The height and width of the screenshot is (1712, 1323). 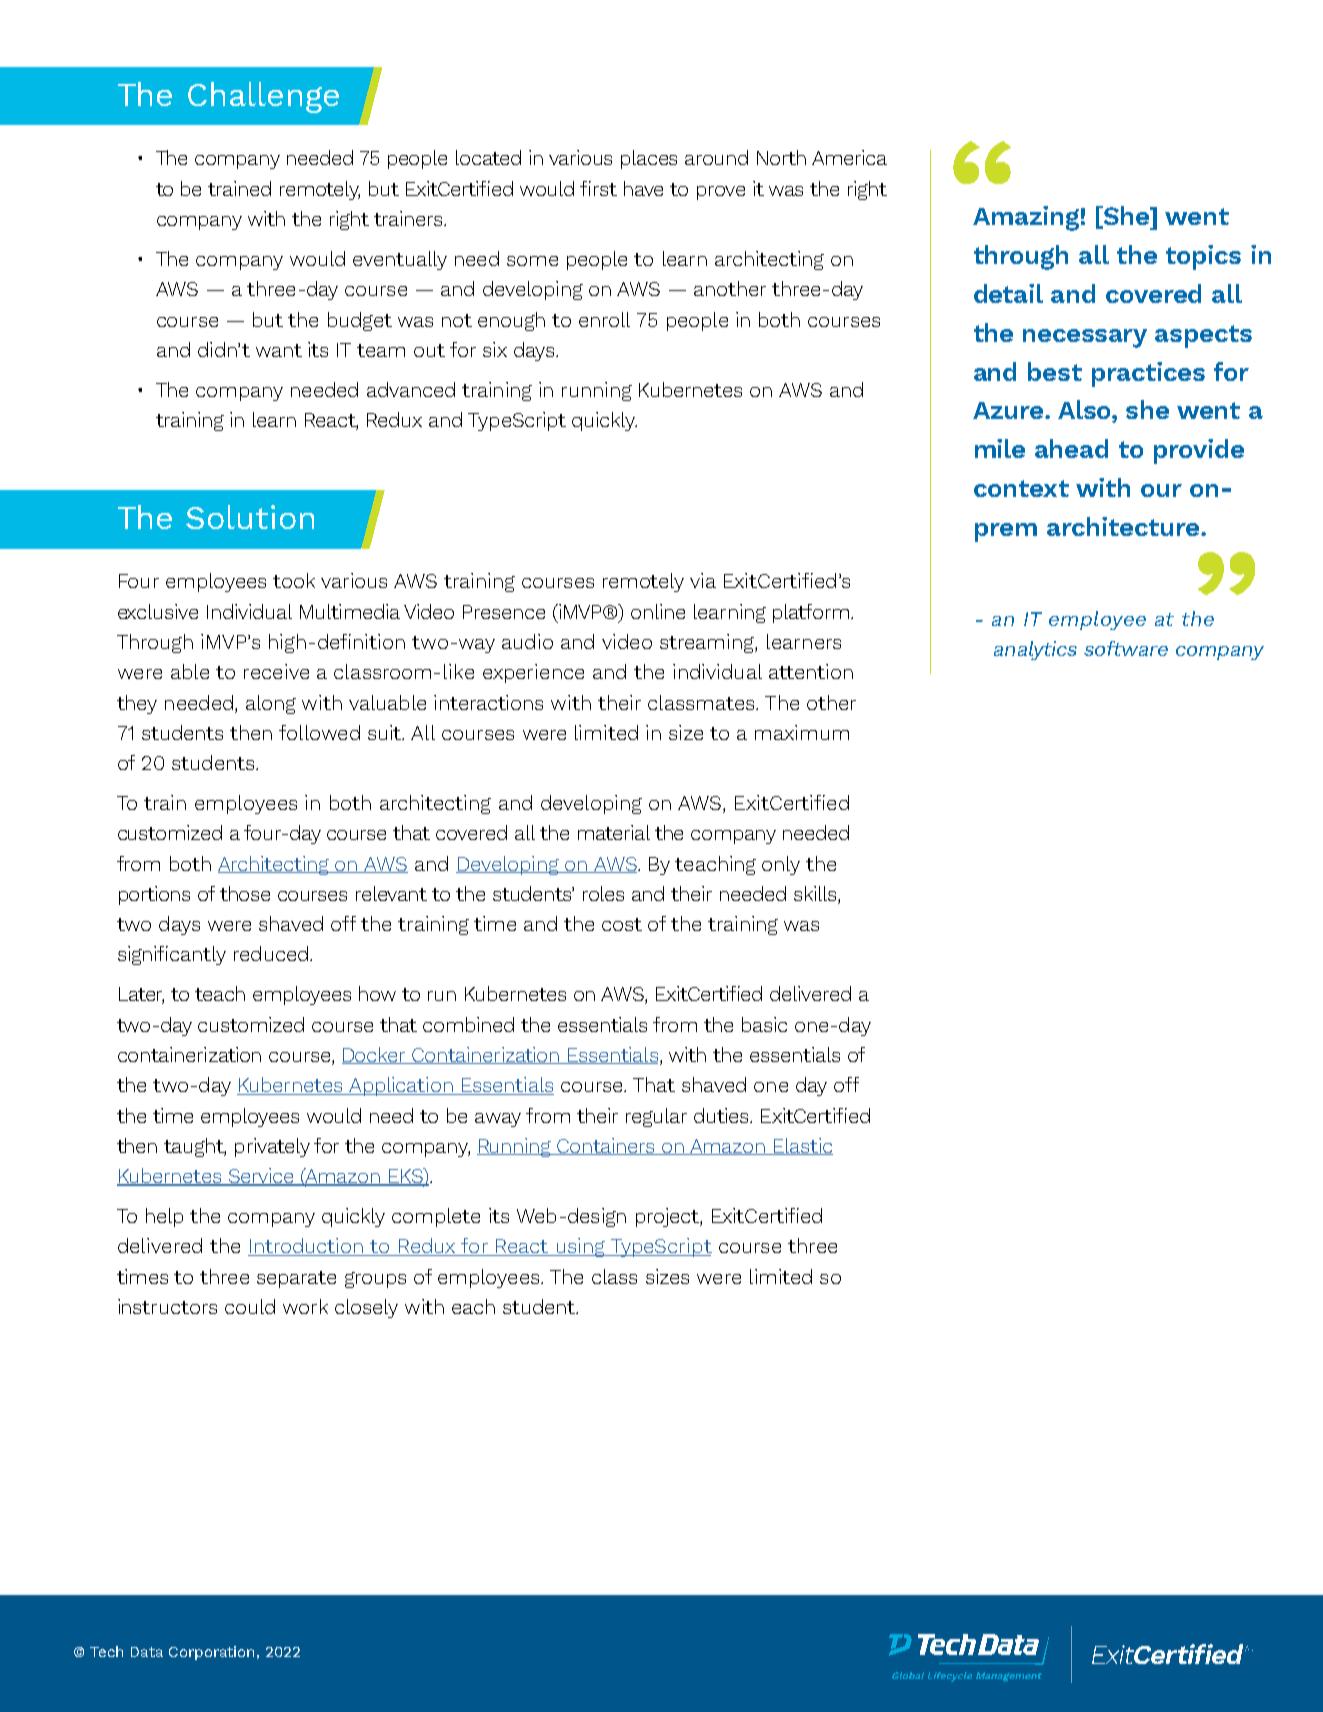 I want to click on Elastic, so click(x=802, y=1146).
